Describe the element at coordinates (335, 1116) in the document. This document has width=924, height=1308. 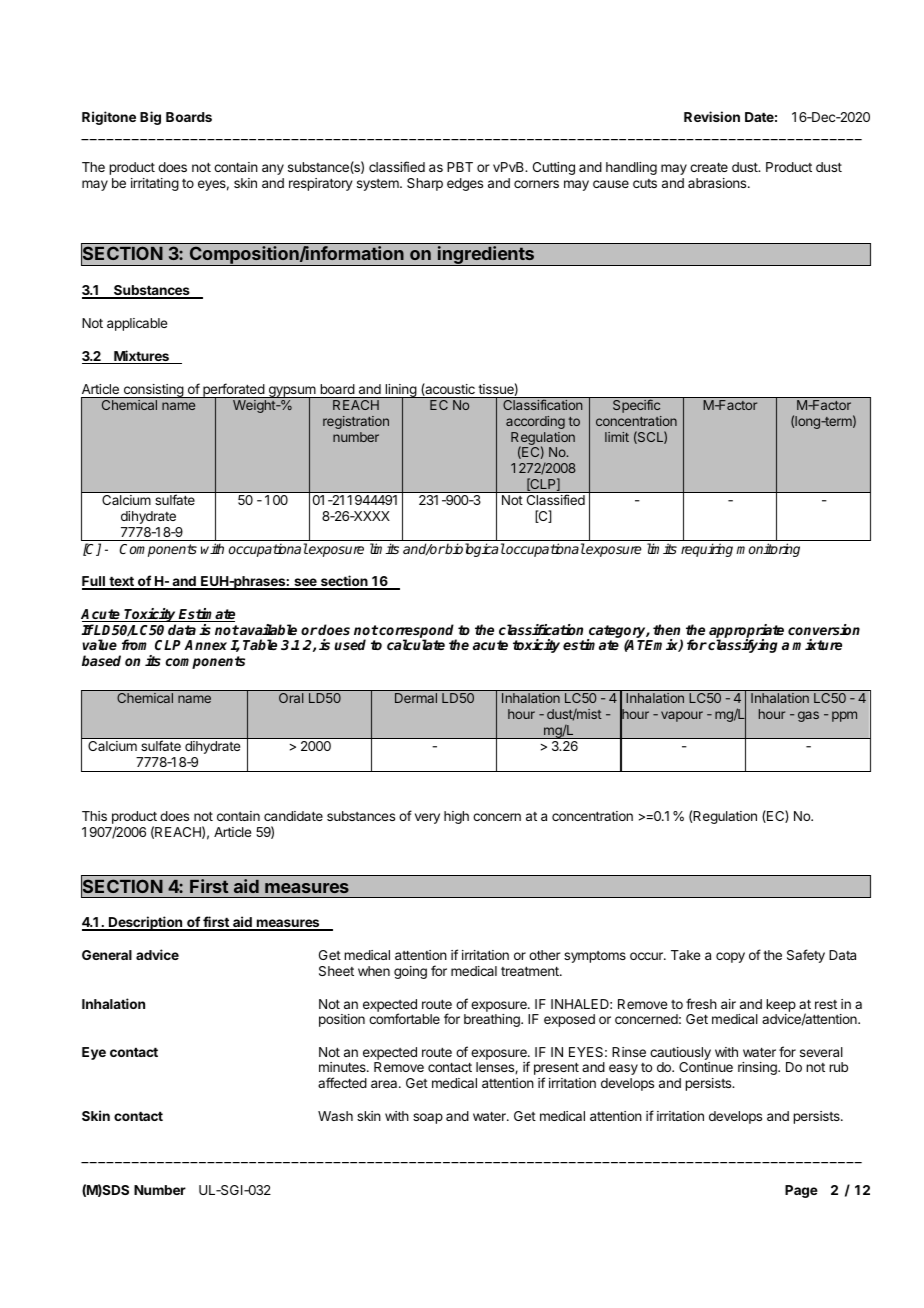
I see `Wash` at that location.
